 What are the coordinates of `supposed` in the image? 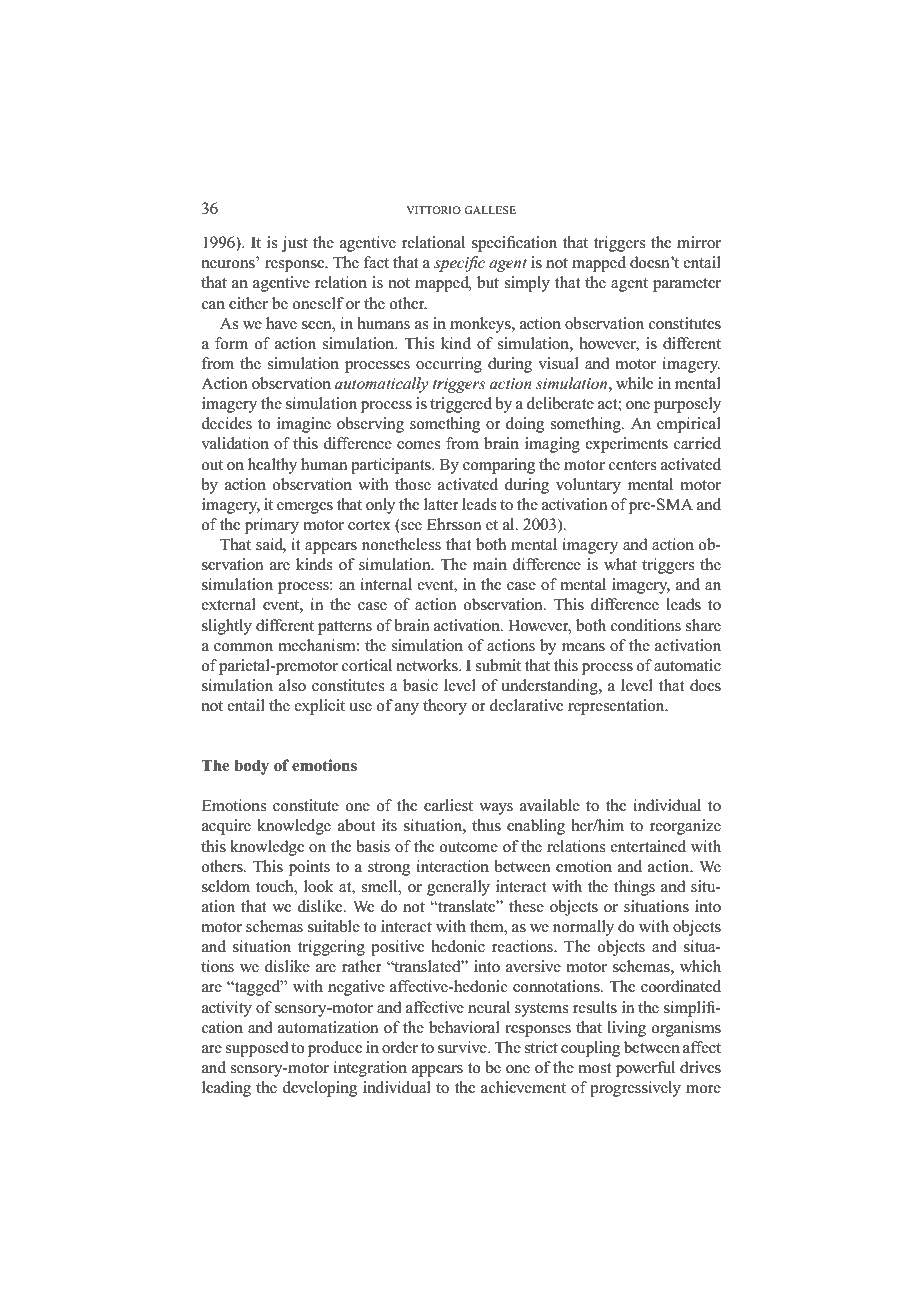 It's located at (257, 1049).
